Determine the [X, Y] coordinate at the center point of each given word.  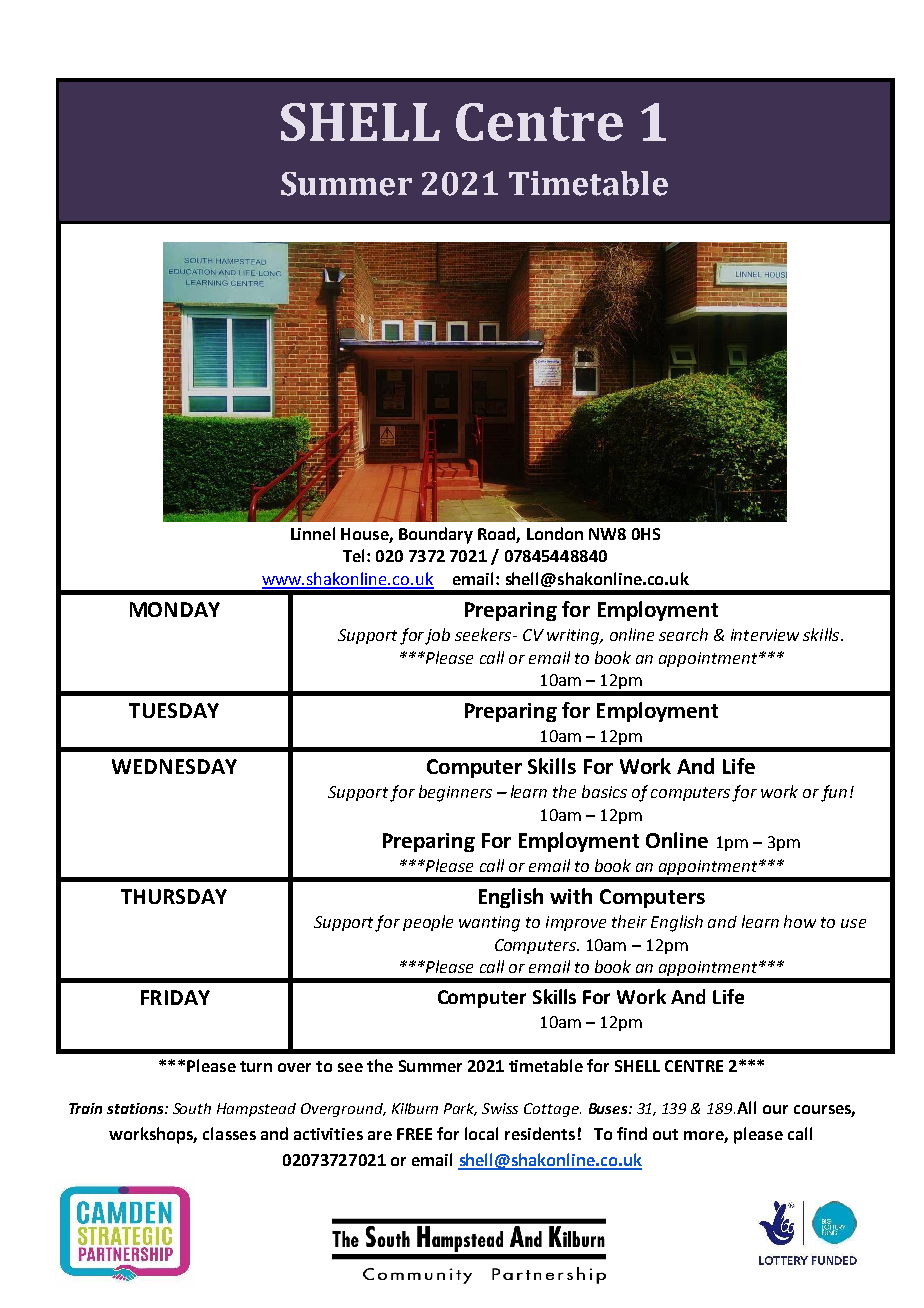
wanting [489, 924]
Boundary [436, 535]
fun [834, 793]
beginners [455, 793]
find [632, 1133]
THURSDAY [174, 896]
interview [765, 635]
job [437, 636]
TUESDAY [174, 710]
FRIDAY [175, 997]
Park [460, 1109]
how [800, 921]
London [555, 533]
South [192, 1108]
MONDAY [175, 609]
